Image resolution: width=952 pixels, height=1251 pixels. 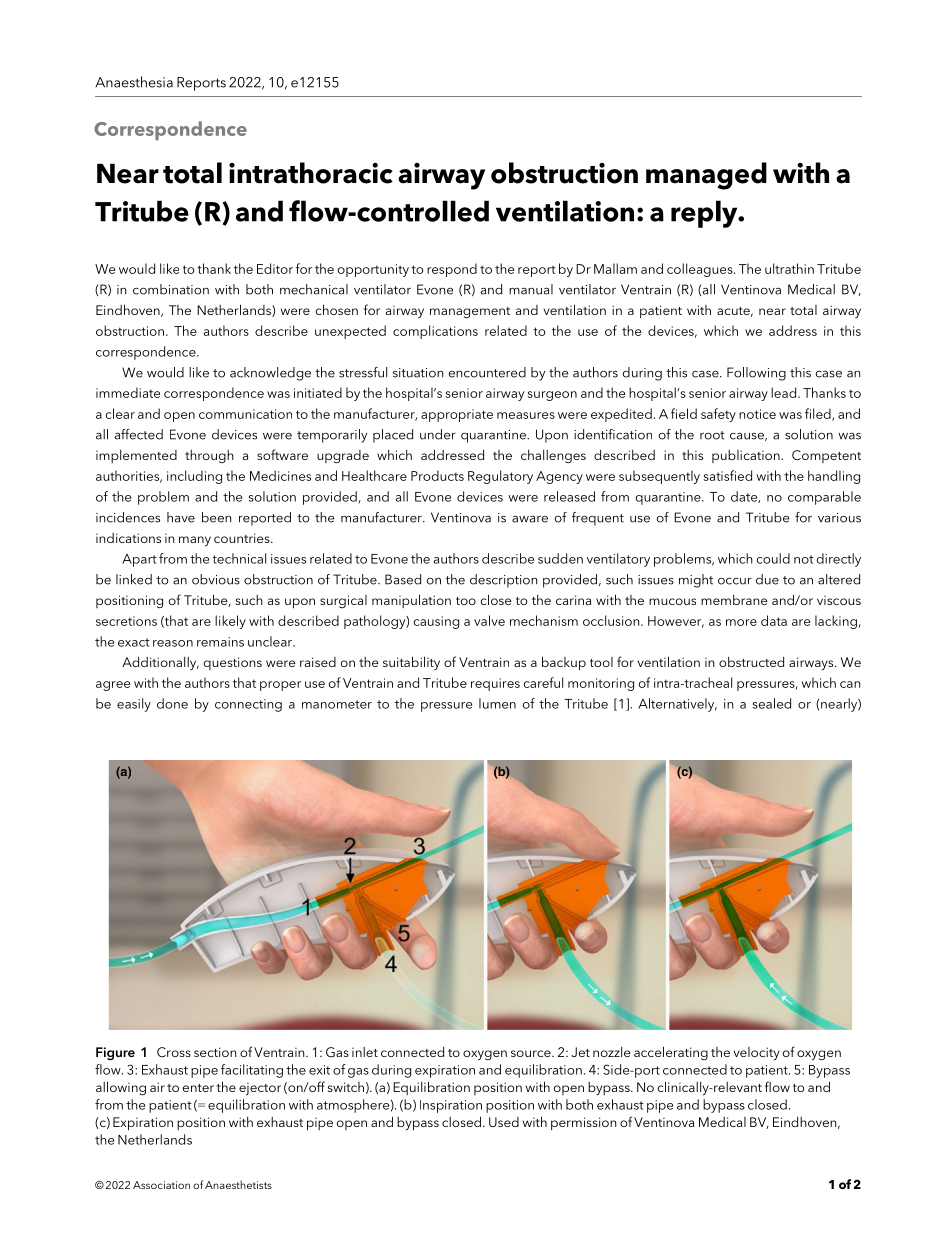 I want to click on manual, so click(x=531, y=289).
